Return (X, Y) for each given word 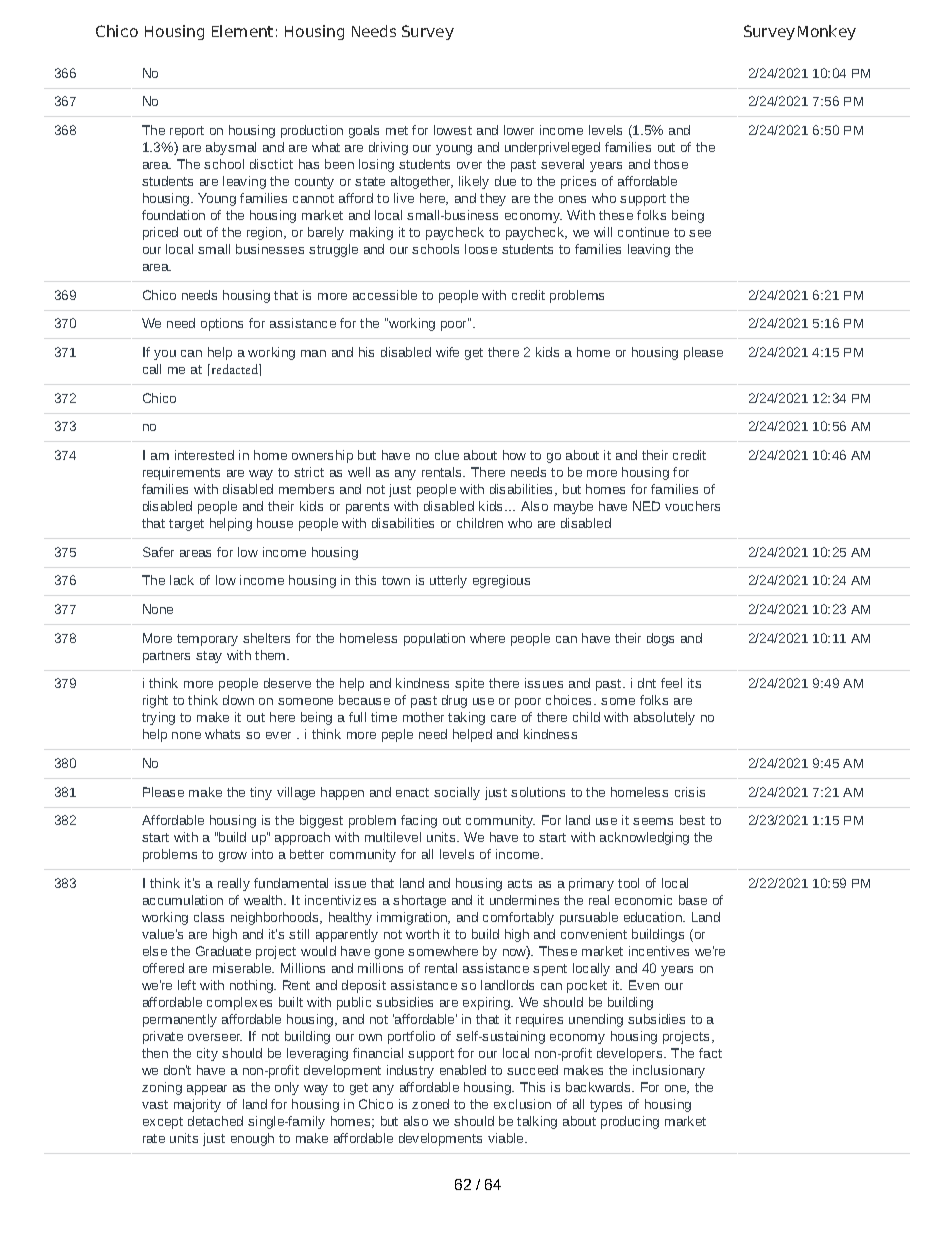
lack (182, 580)
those (671, 164)
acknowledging (644, 838)
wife (447, 352)
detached (215, 1121)
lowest (453, 130)
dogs (660, 639)
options (222, 324)
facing (419, 821)
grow (233, 857)
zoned (430, 1104)
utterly (448, 581)
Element (242, 31)
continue (643, 232)
